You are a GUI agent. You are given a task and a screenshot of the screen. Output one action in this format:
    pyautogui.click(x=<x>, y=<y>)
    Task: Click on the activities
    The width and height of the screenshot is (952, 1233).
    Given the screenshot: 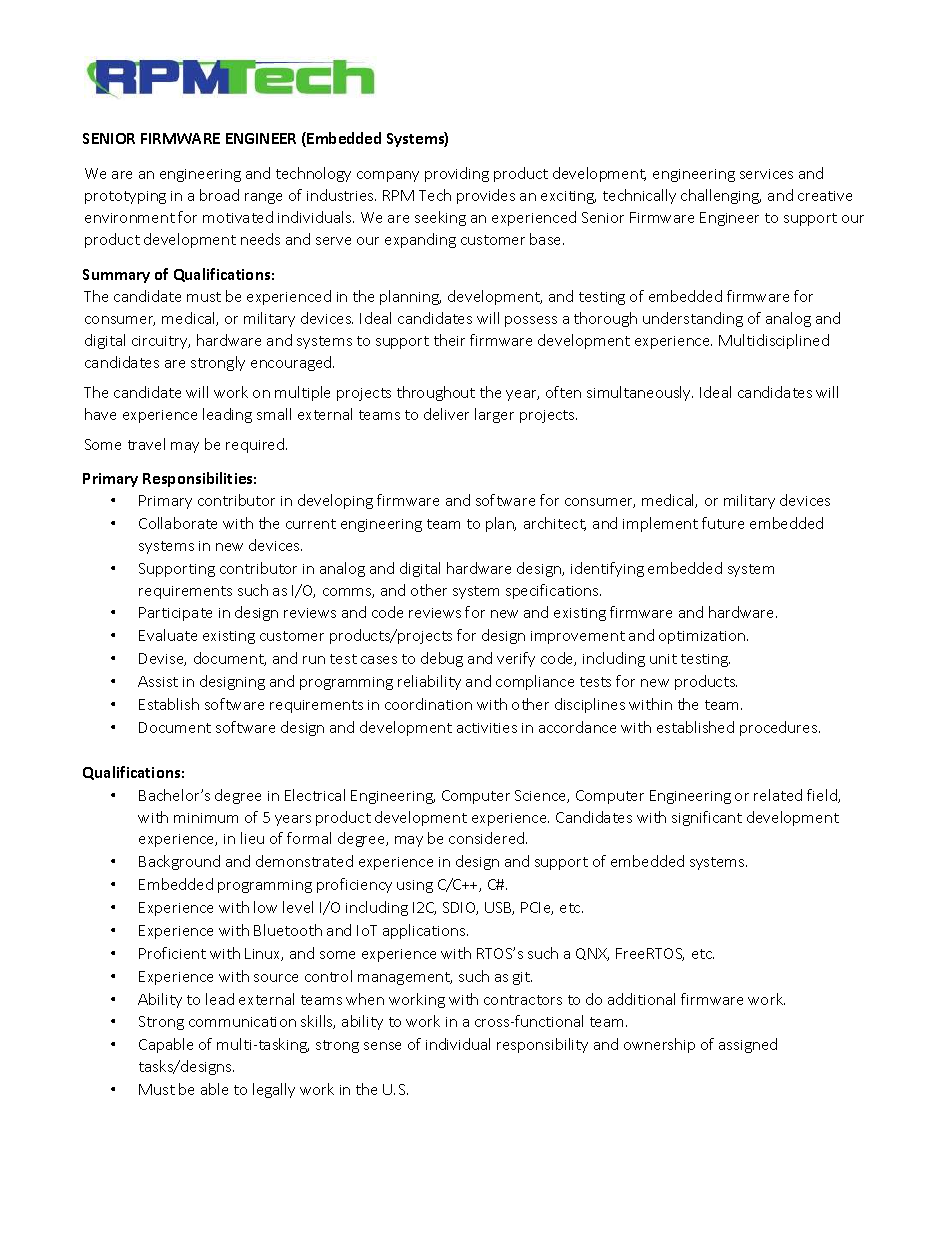 What is the action you would take?
    pyautogui.click(x=487, y=728)
